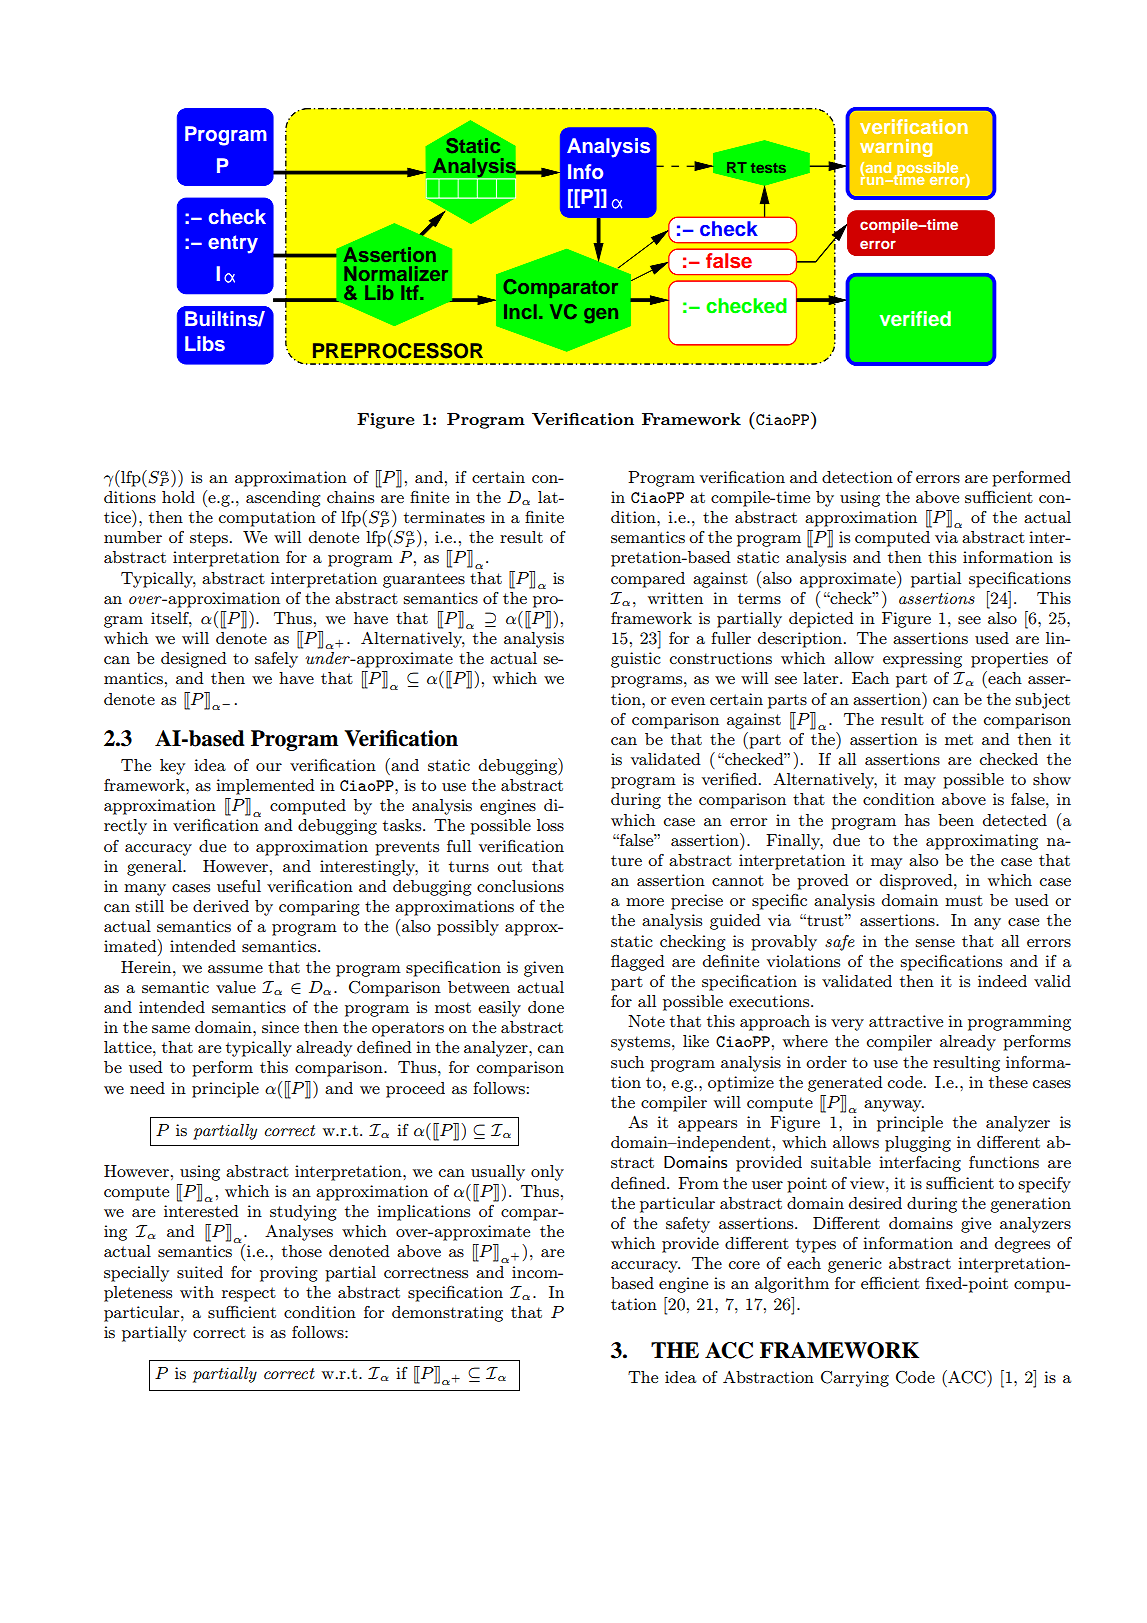 Image resolution: width=1147 pixels, height=1623 pixels. Describe the element at coordinates (675, 598) in the screenshot. I see `written` at that location.
